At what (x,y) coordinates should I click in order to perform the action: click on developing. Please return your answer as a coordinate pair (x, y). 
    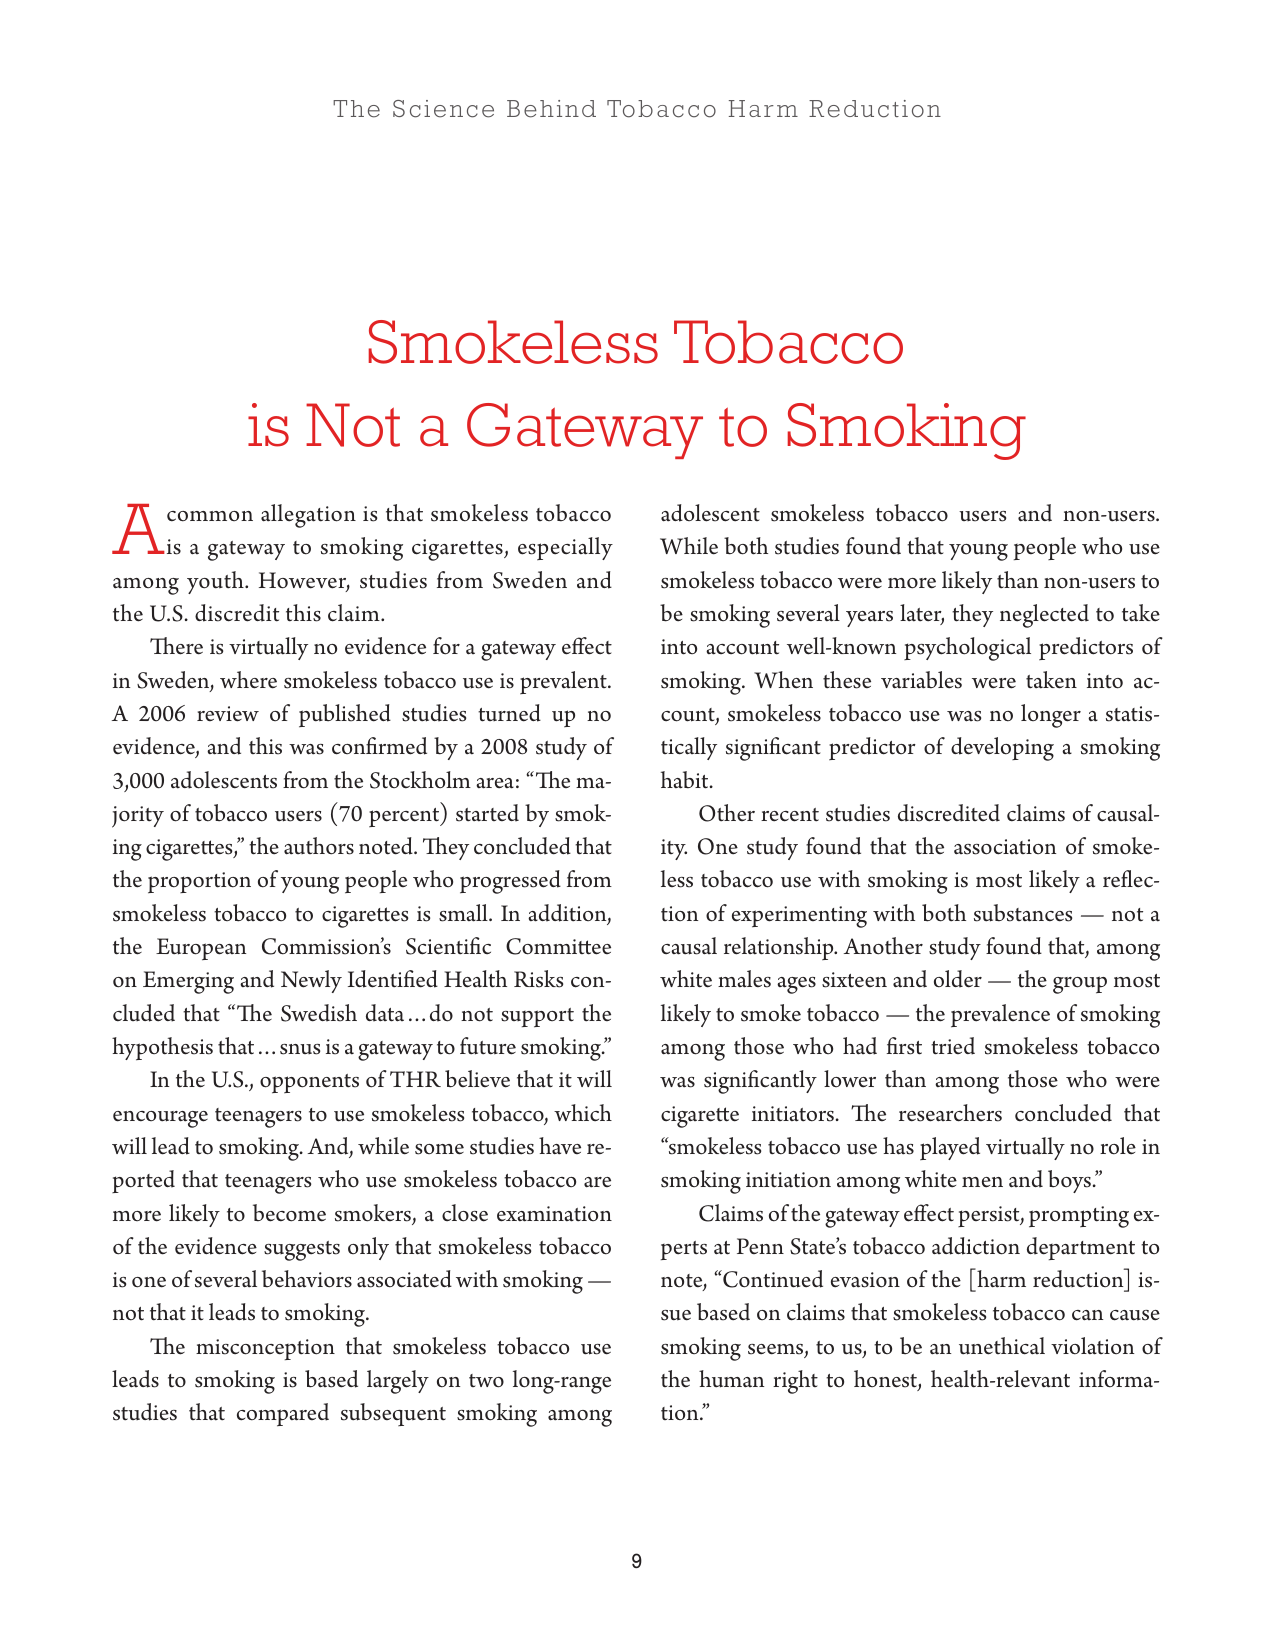
    Looking at the image, I should click on (1002, 749).
